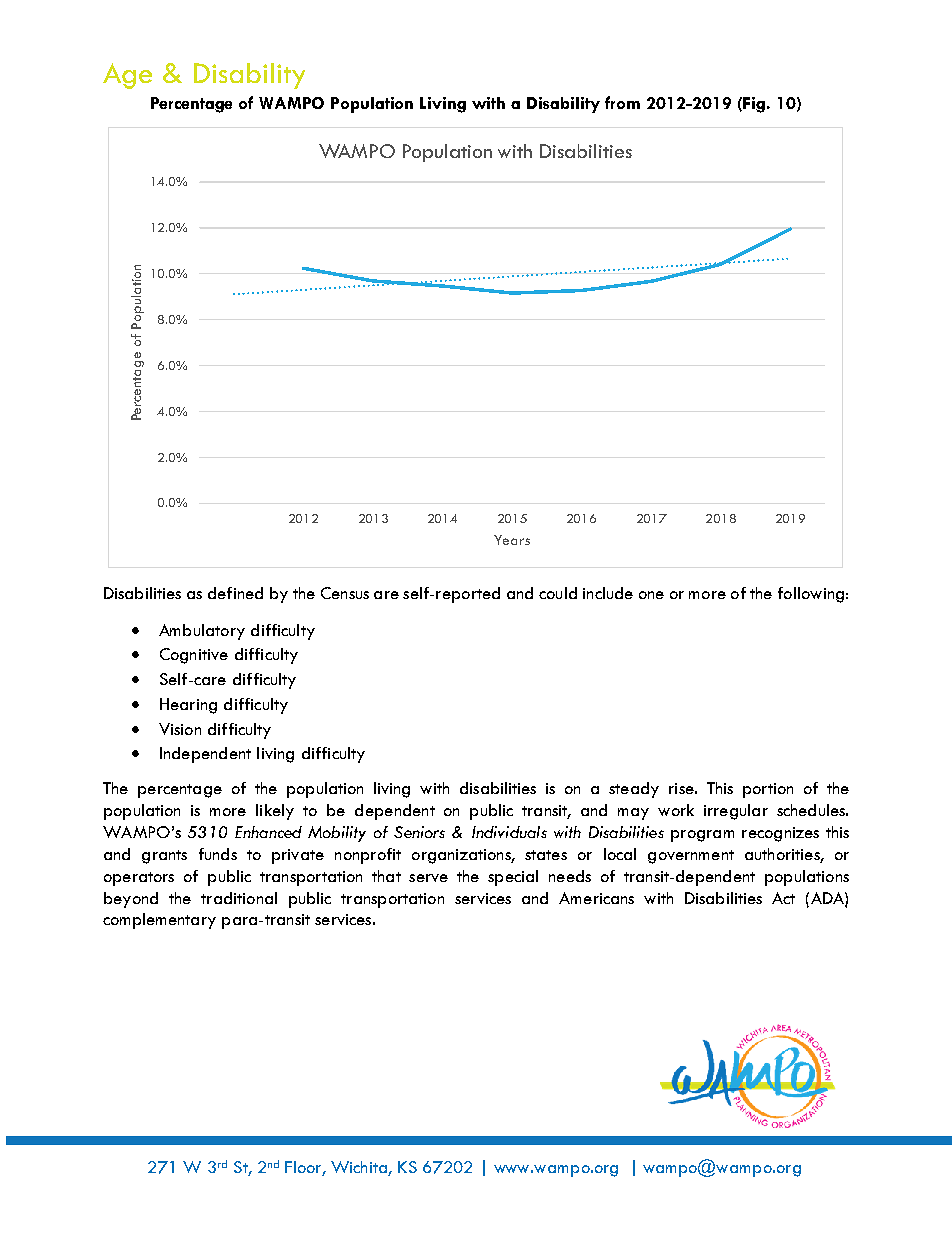  Describe the element at coordinates (622, 102) in the screenshot. I see `from` at that location.
